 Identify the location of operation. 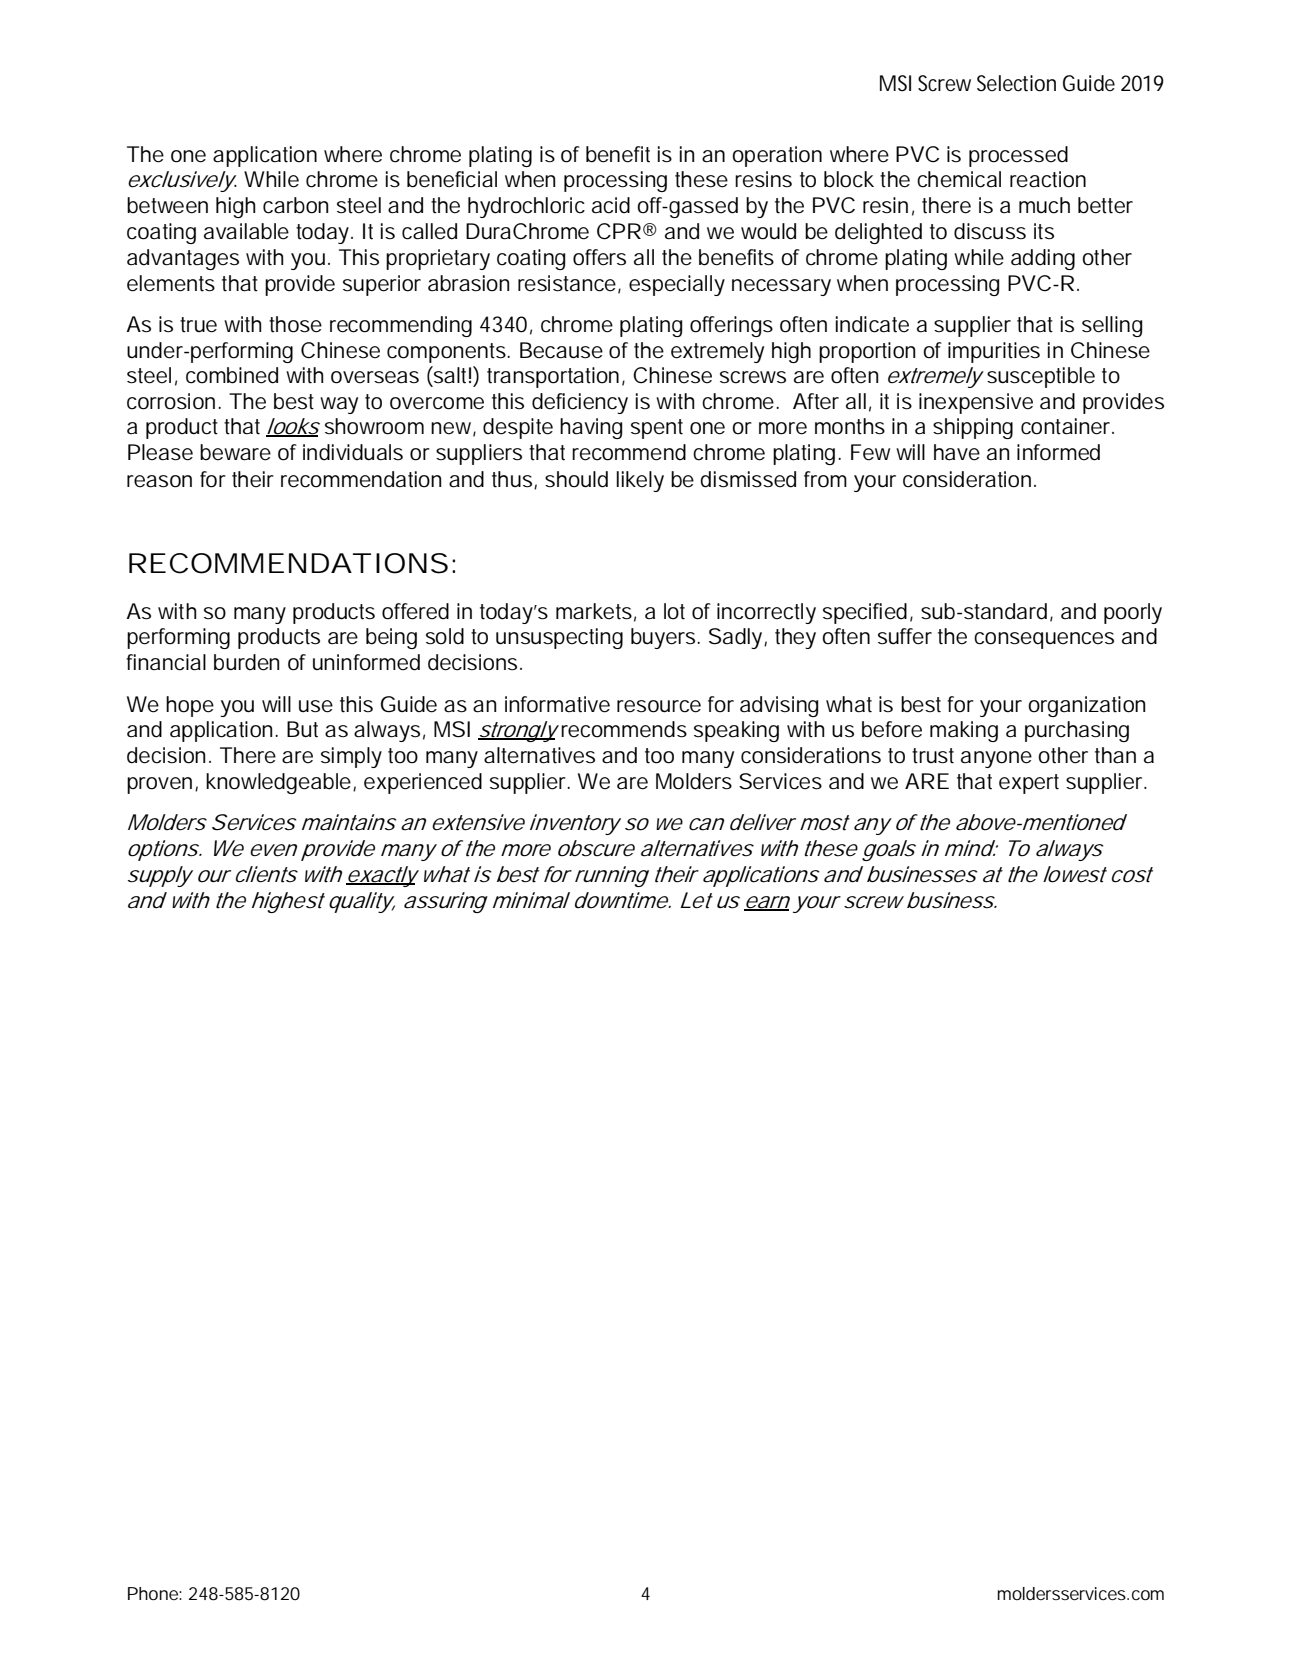
(777, 156).
